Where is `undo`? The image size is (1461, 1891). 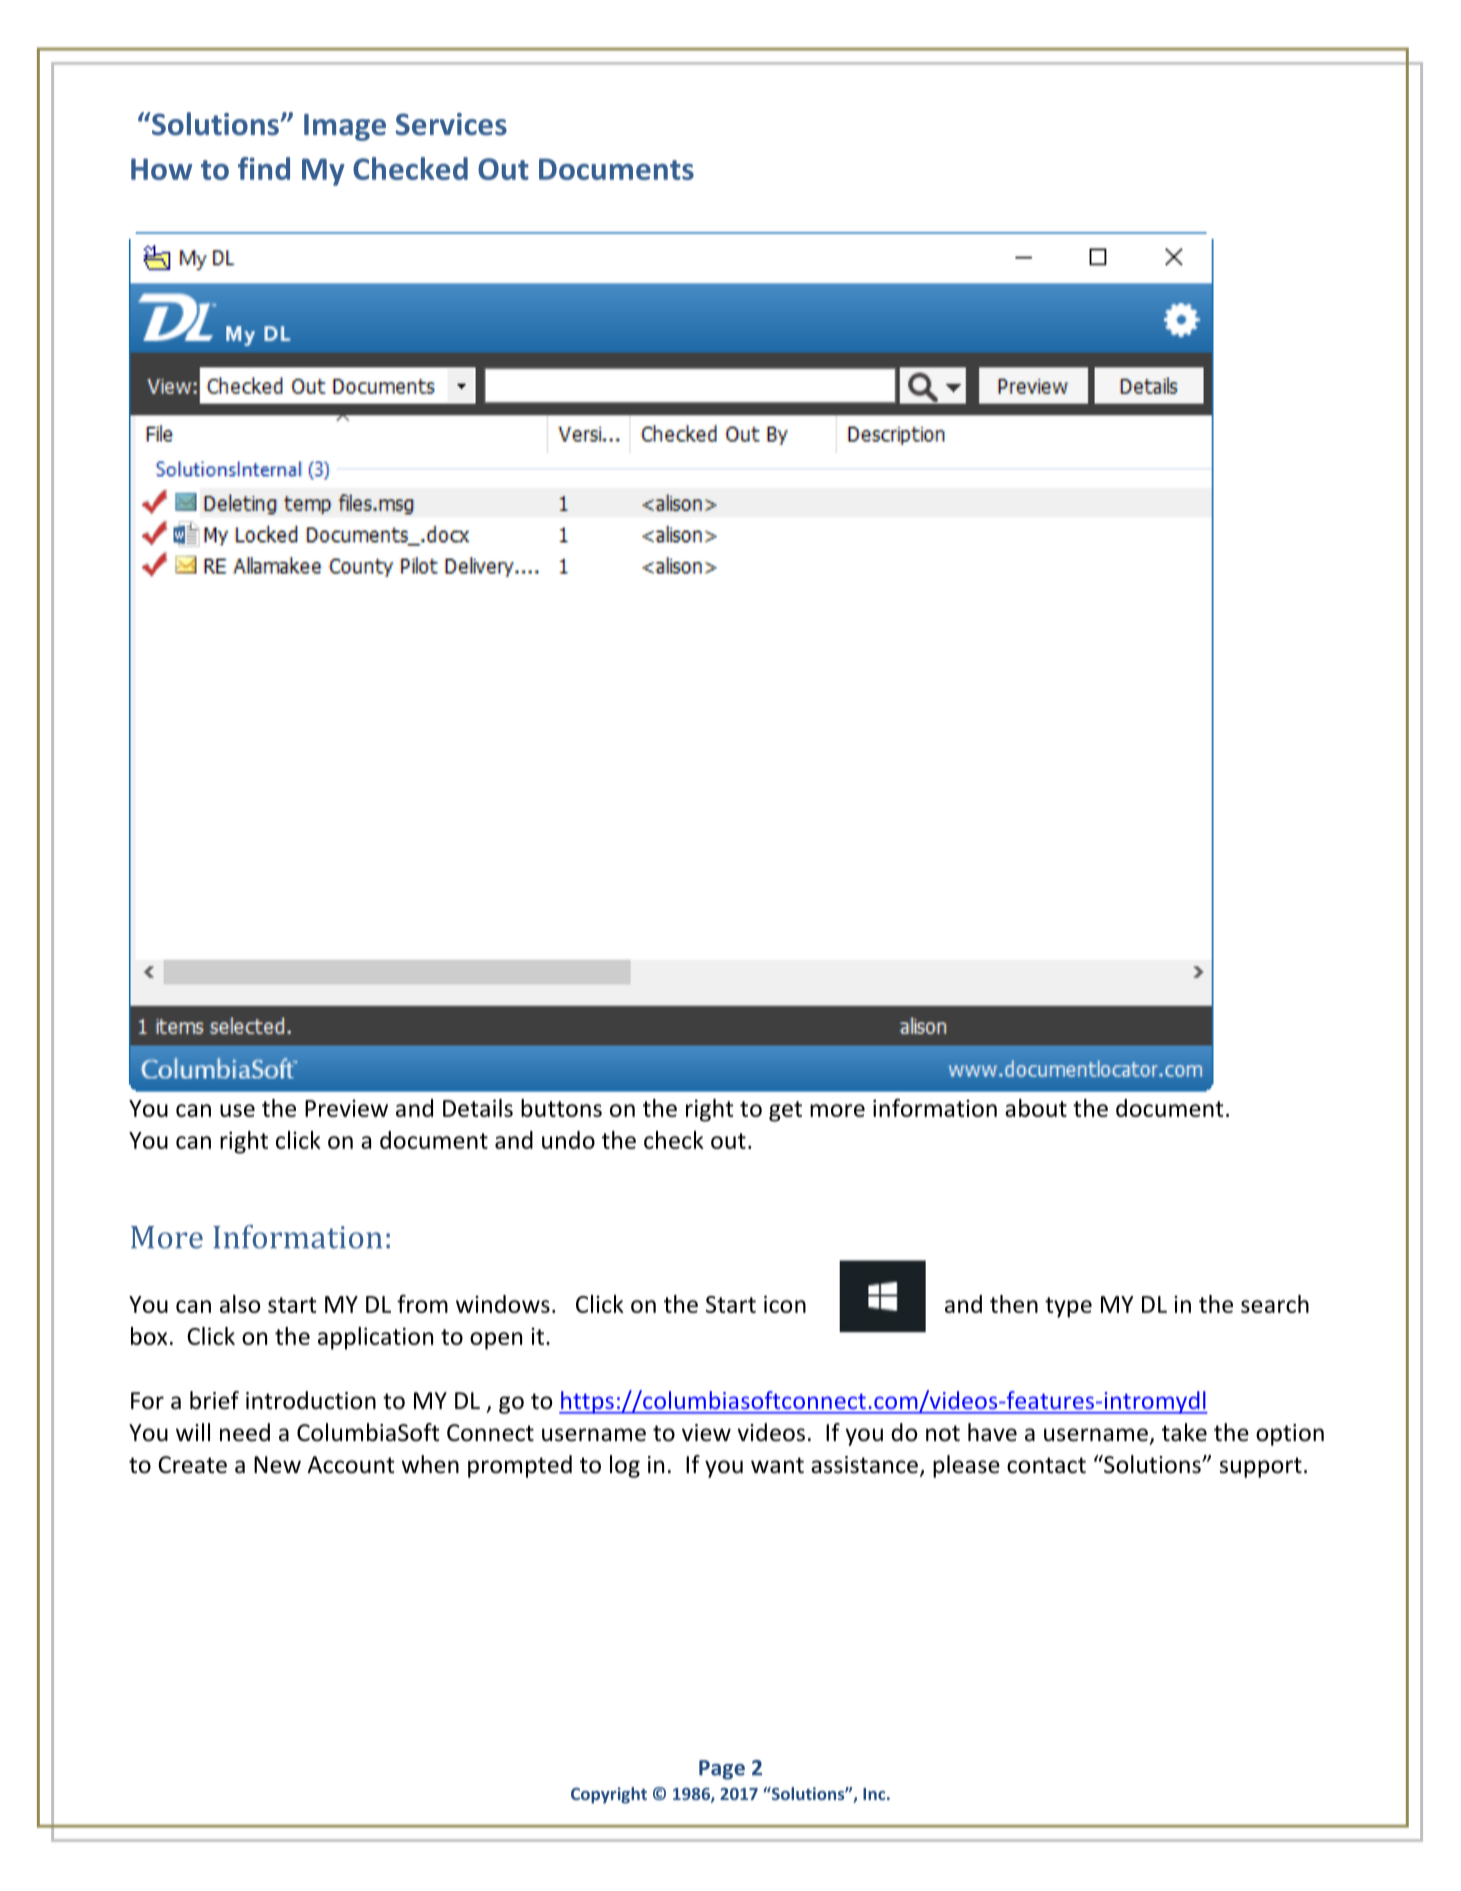 undo is located at coordinates (568, 1140).
